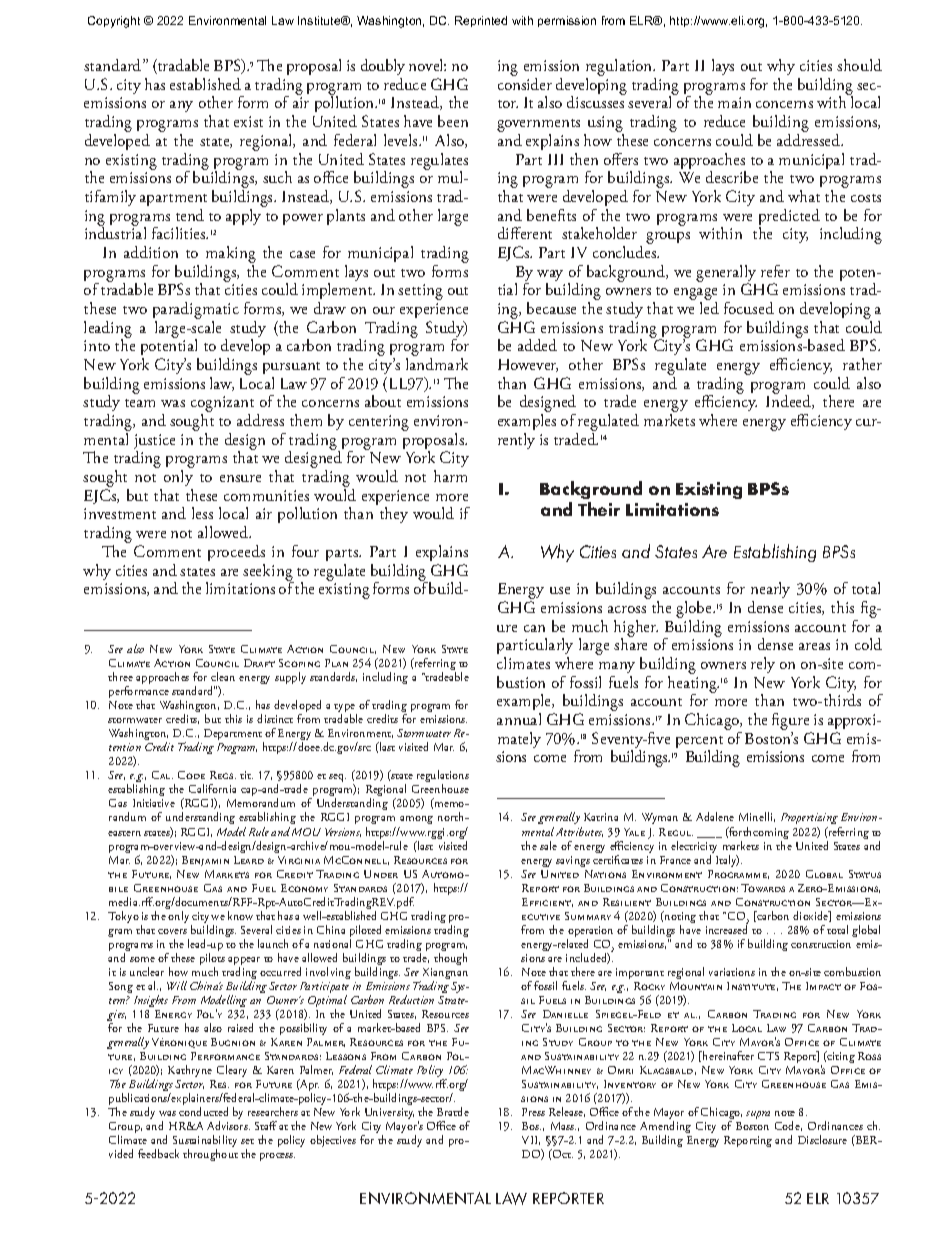  I want to click on However, so click(528, 365).
